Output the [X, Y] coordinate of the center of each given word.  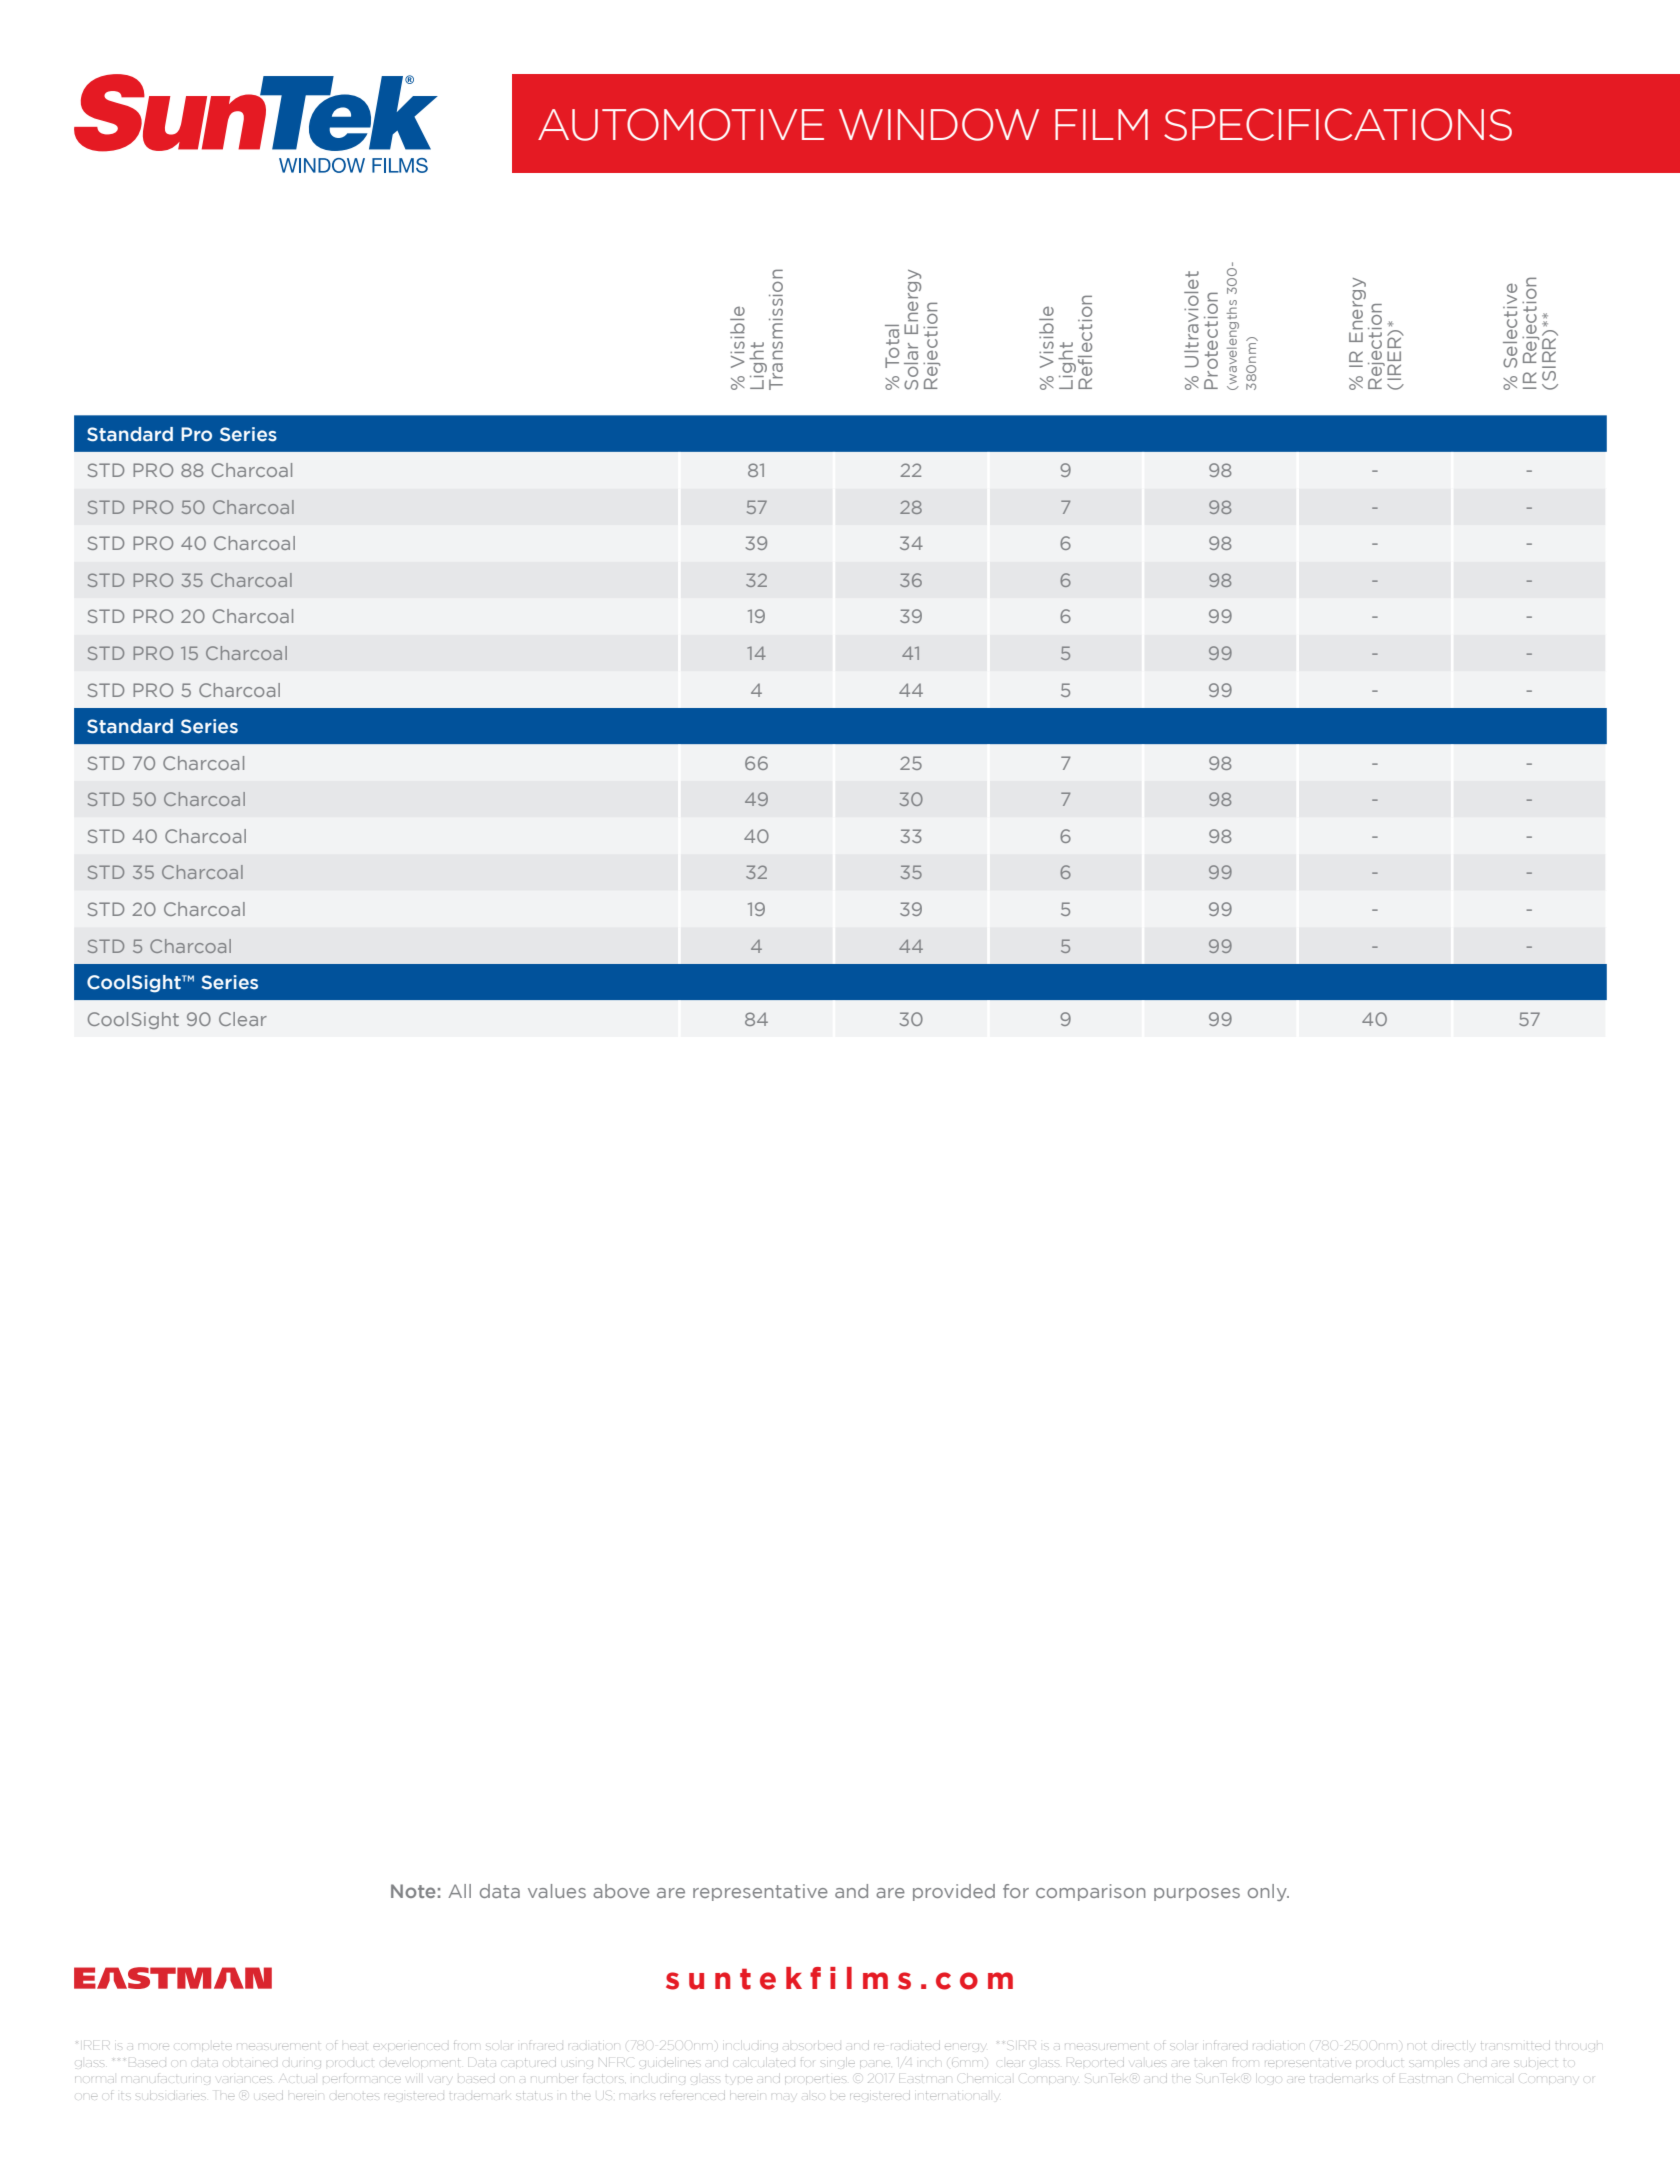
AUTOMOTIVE [681, 124]
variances [244, 2080]
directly [1455, 2046]
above [621, 1891]
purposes [1197, 1894]
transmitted [1515, 2046]
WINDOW [939, 124]
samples [1434, 2062]
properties [815, 2079]
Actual [297, 2079]
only [1268, 1892]
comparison [1091, 1892]
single [838, 2062]
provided [954, 1892]
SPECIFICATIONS [1338, 124]
